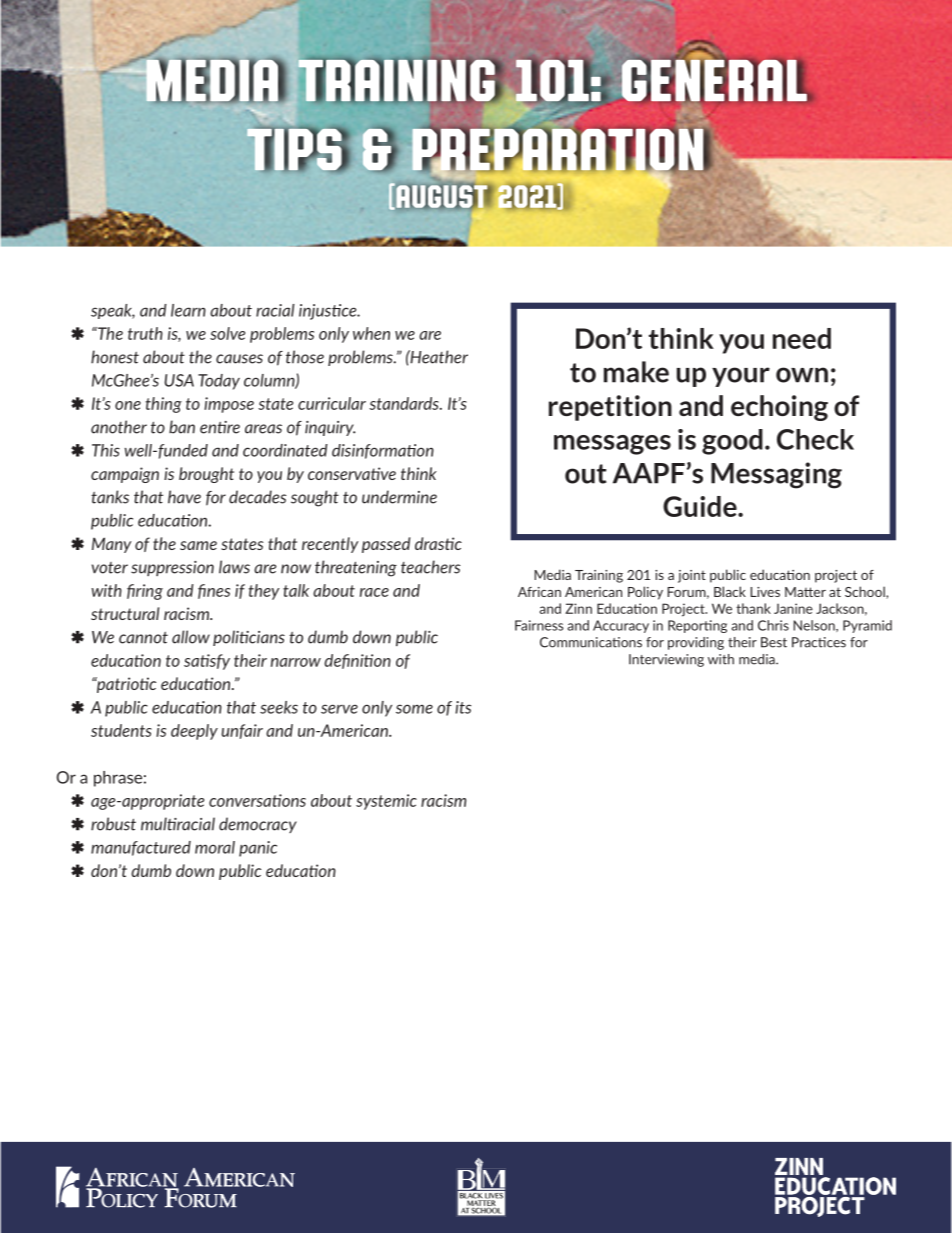 The height and width of the screenshot is (1233, 952). Describe the element at coordinates (802, 338) in the screenshot. I see `need` at that location.
